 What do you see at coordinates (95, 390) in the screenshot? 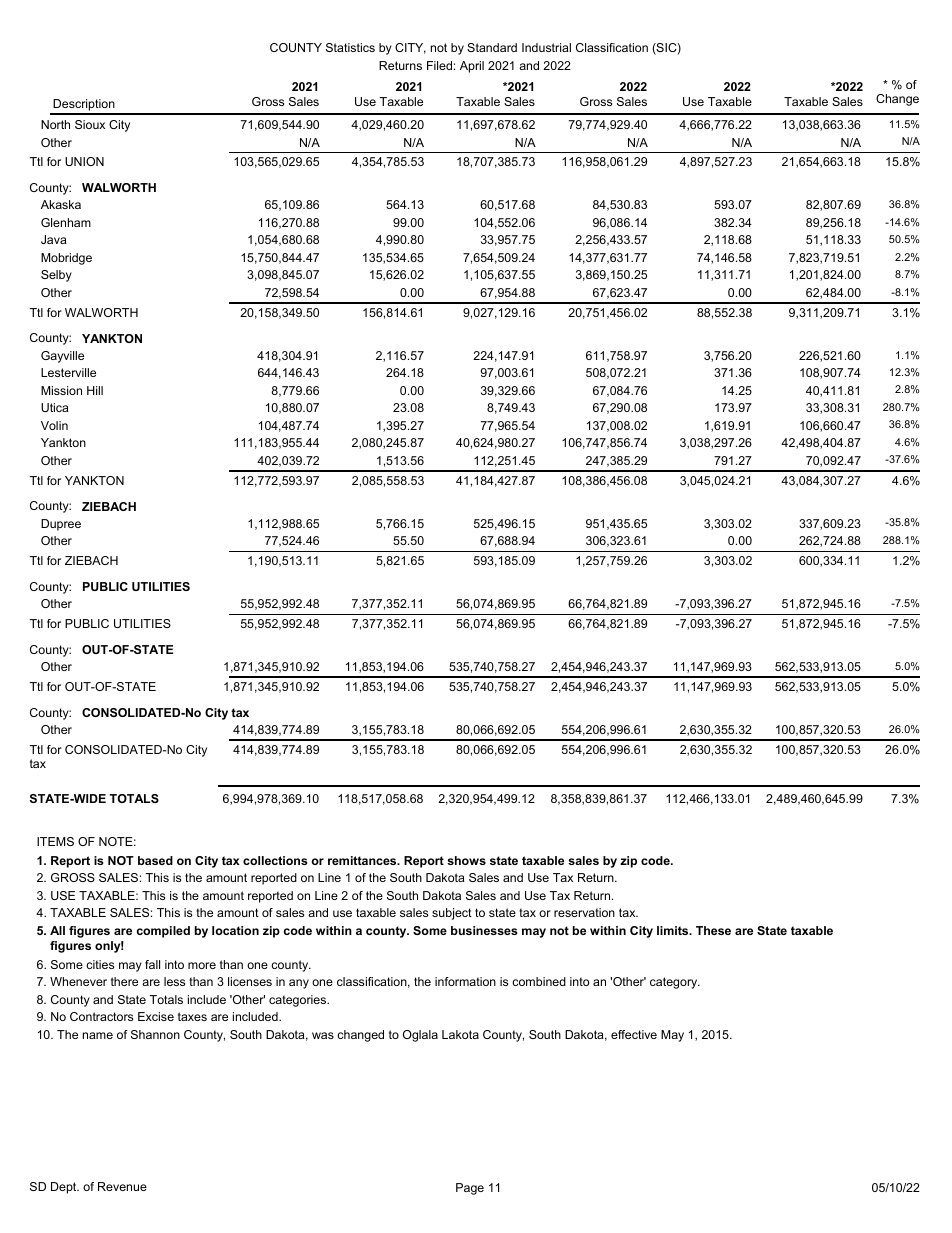
I see `Hill` at bounding box center [95, 390].
